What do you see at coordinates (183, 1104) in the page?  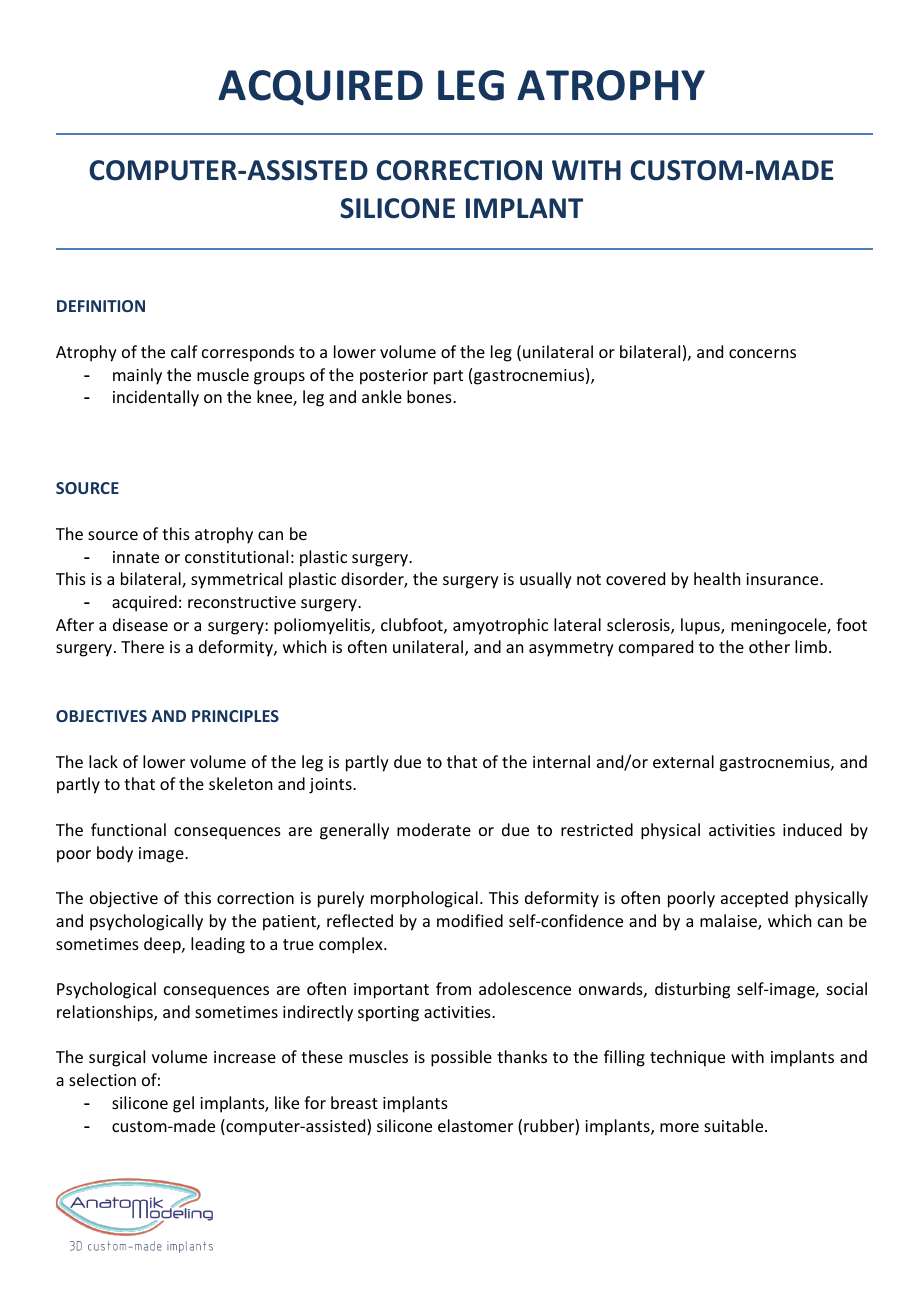 I see `gel` at bounding box center [183, 1104].
